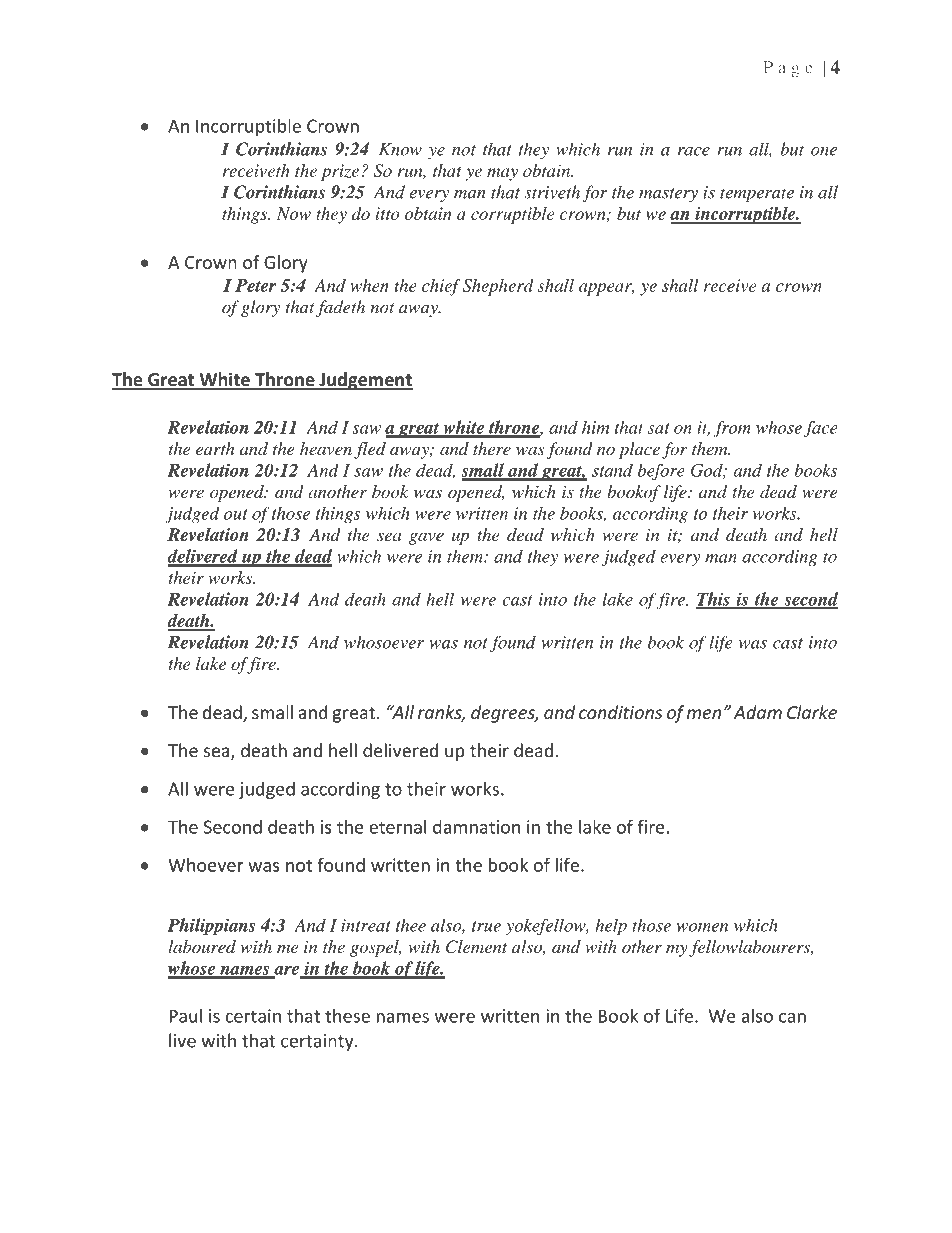 The height and width of the page is (1233, 952). What do you see at coordinates (732, 429) in the page?
I see `from` at bounding box center [732, 429].
